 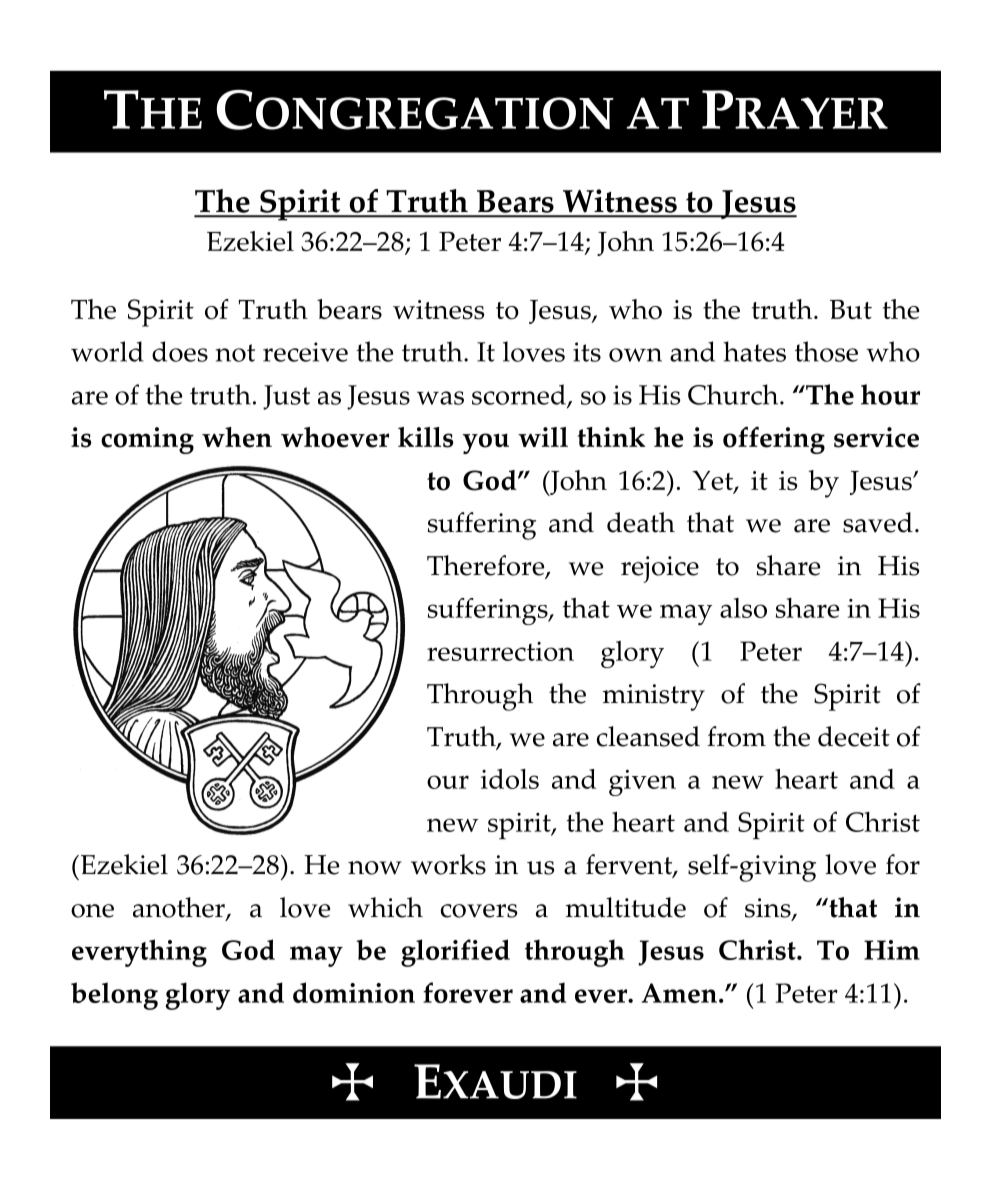 What do you see at coordinates (180, 351) in the document?
I see `does` at bounding box center [180, 351].
